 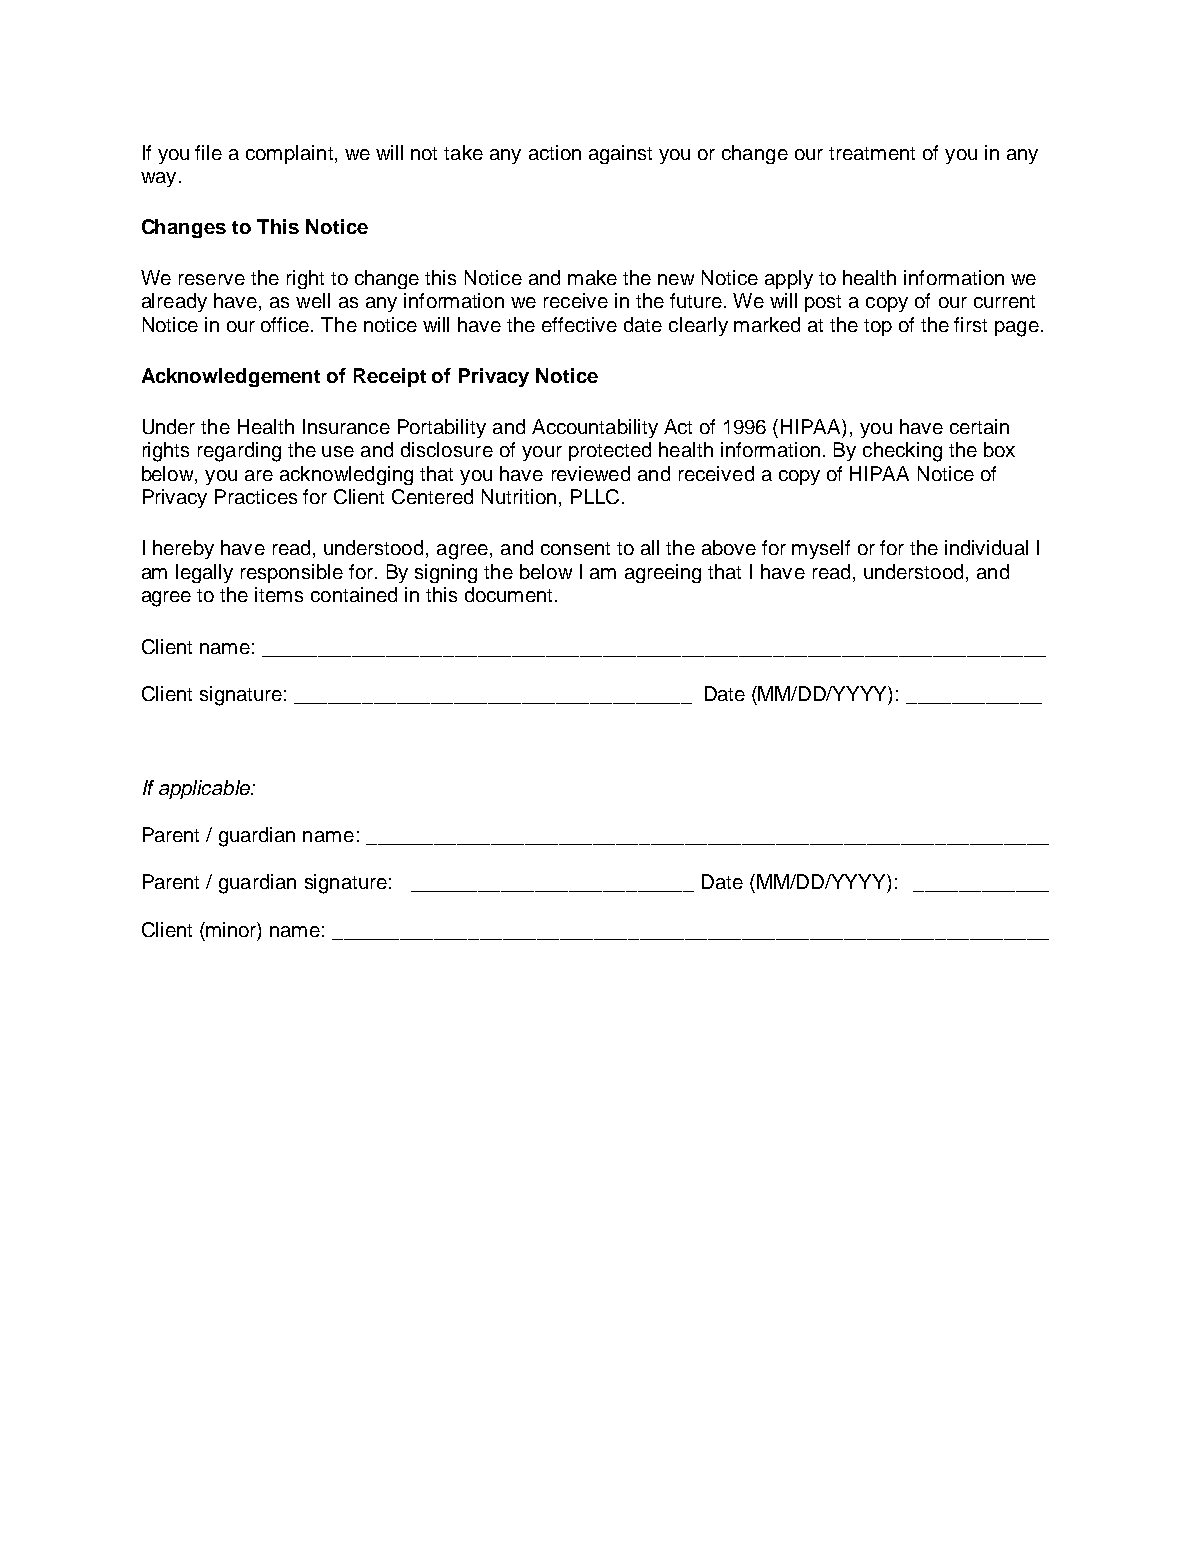 What do you see at coordinates (595, 428) in the screenshot?
I see `Accountability` at bounding box center [595, 428].
